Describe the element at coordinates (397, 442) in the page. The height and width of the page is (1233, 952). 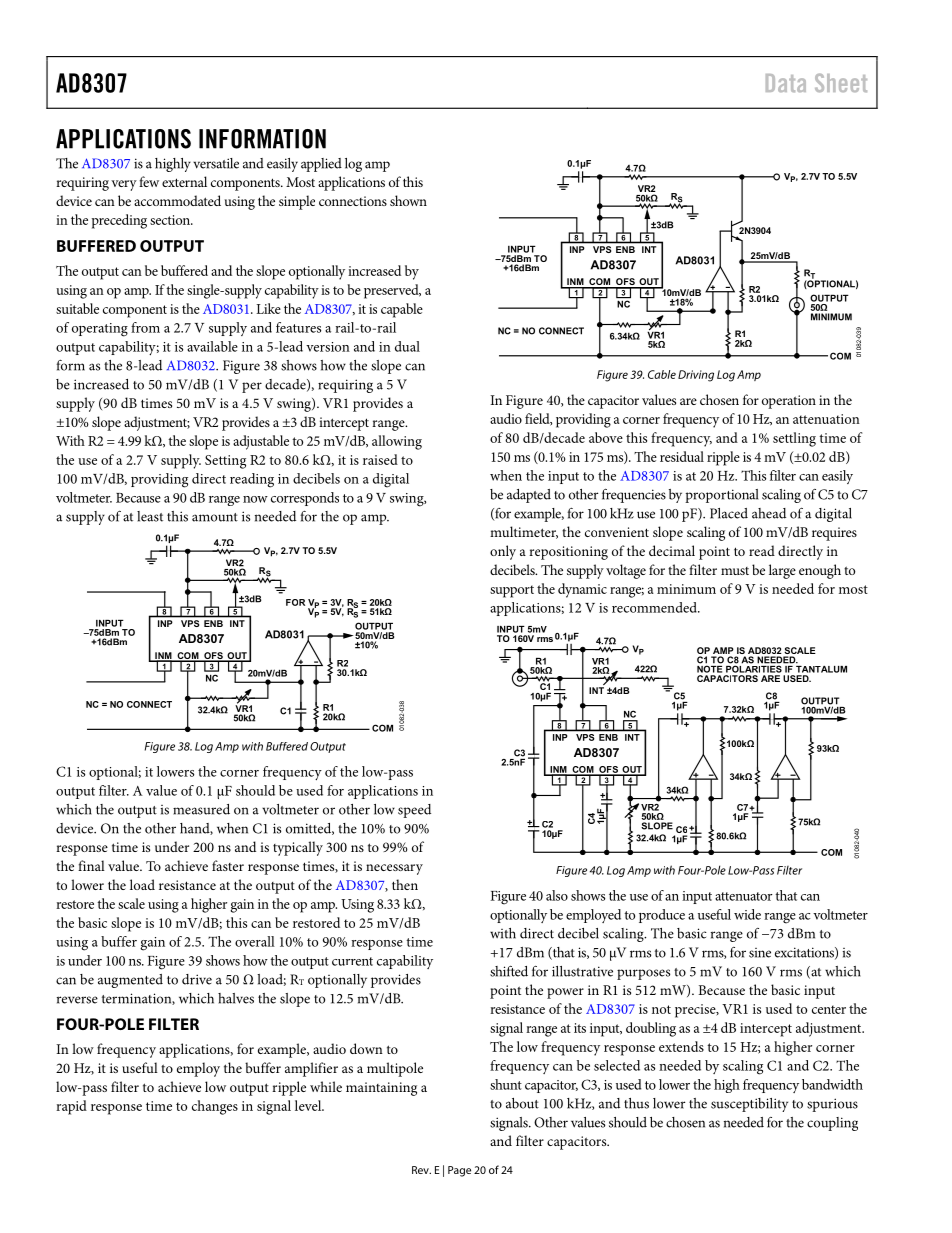
I see `allowing` at that location.
